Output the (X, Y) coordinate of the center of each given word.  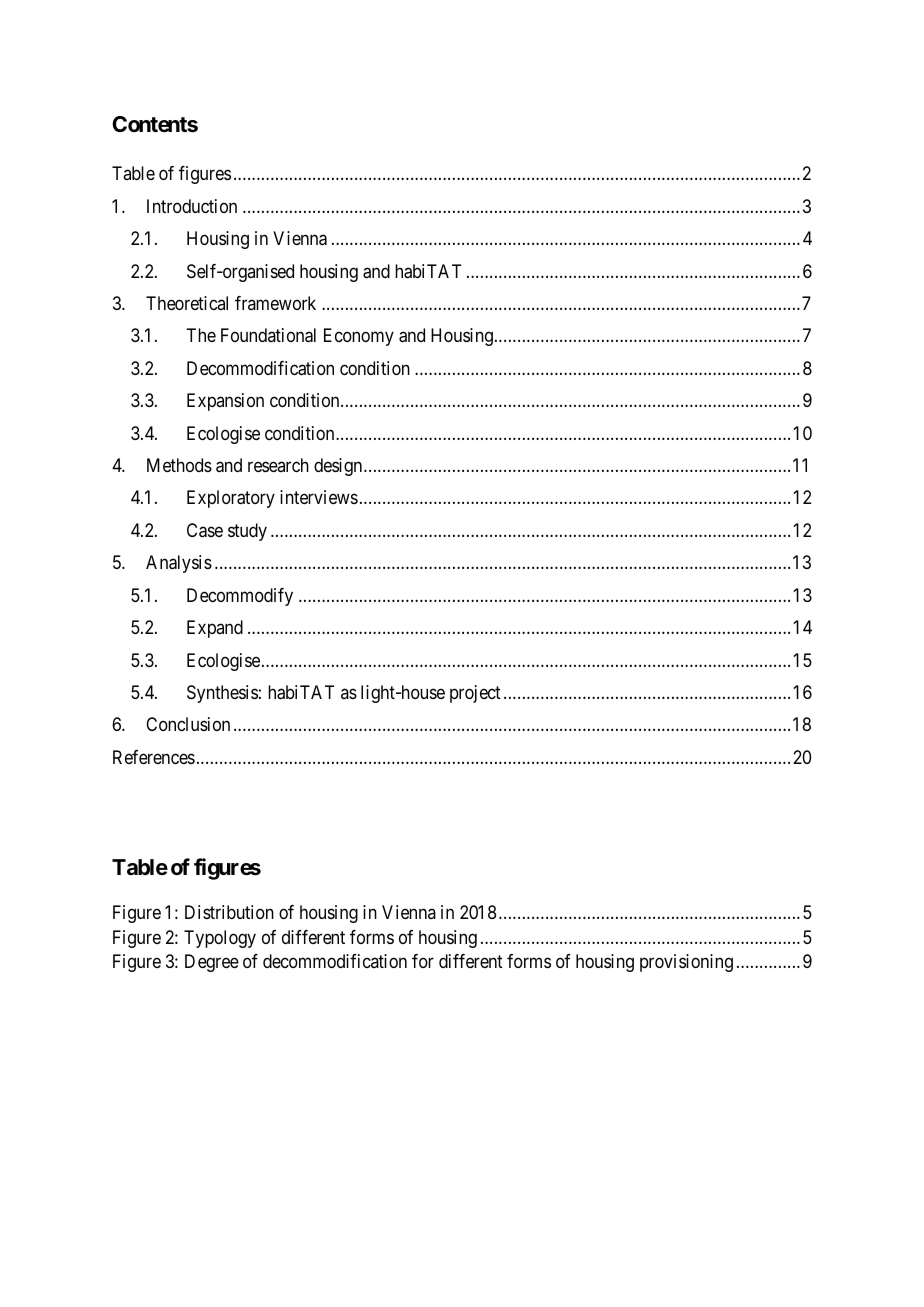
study (247, 532)
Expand (215, 629)
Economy (359, 337)
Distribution (229, 912)
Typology (220, 939)
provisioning (686, 963)
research (278, 465)
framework (275, 303)
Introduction (192, 206)
